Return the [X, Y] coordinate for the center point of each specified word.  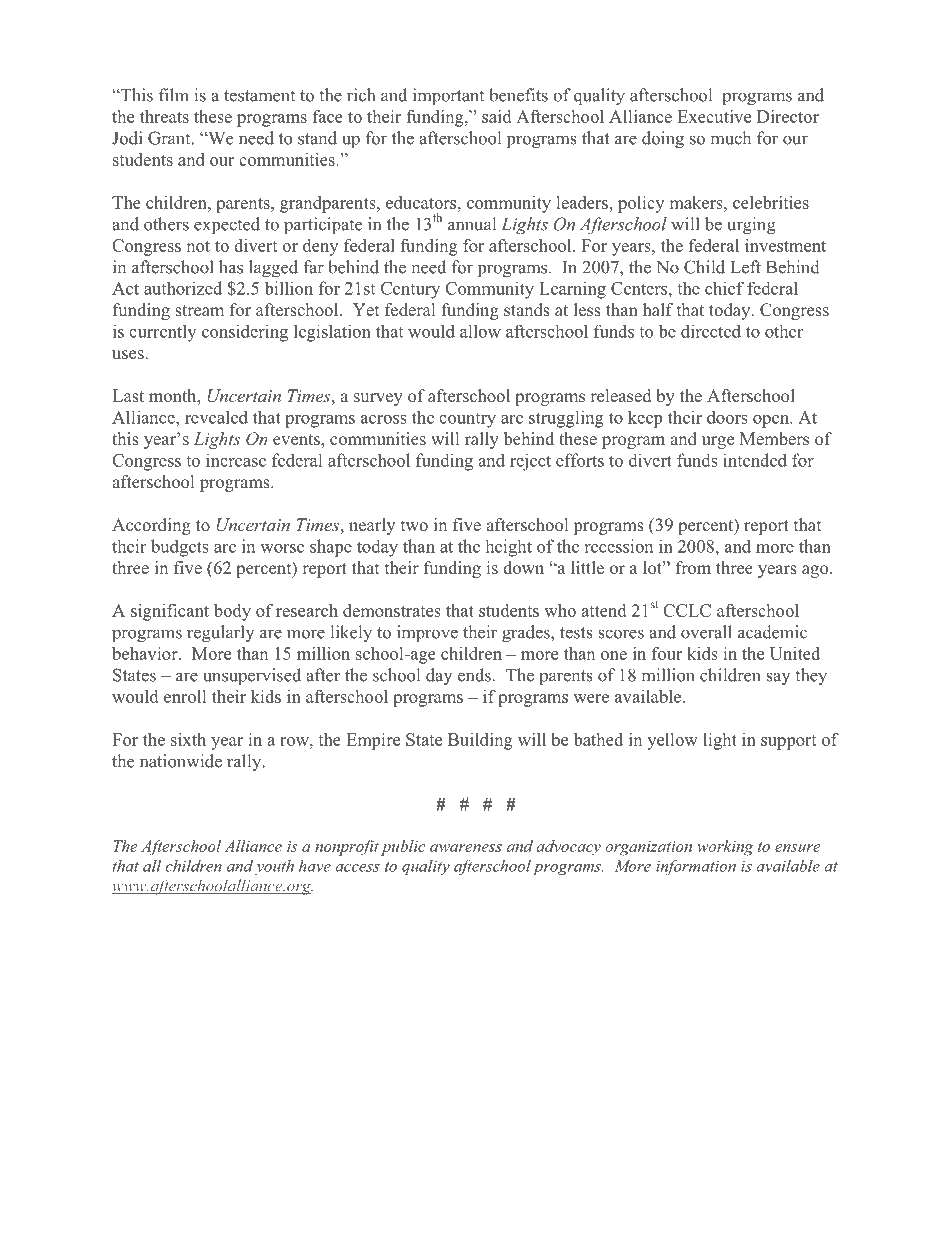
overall [706, 632]
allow [480, 331]
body [232, 612]
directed [711, 331]
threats [164, 116]
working [725, 848]
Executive [714, 116]
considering [245, 333]
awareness [466, 848]
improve [427, 633]
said [496, 116]
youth [274, 867]
